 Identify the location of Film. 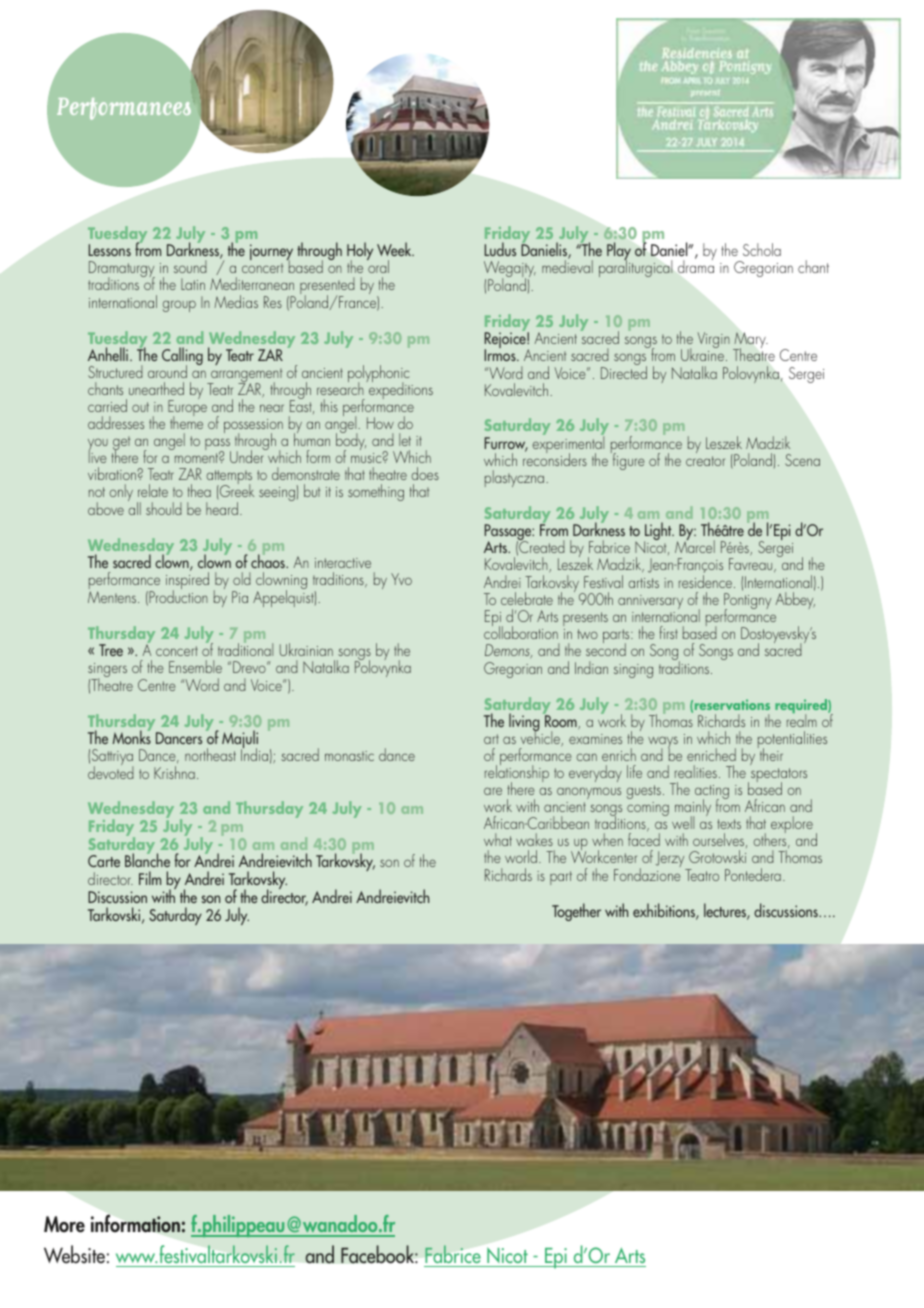
(150, 878).
